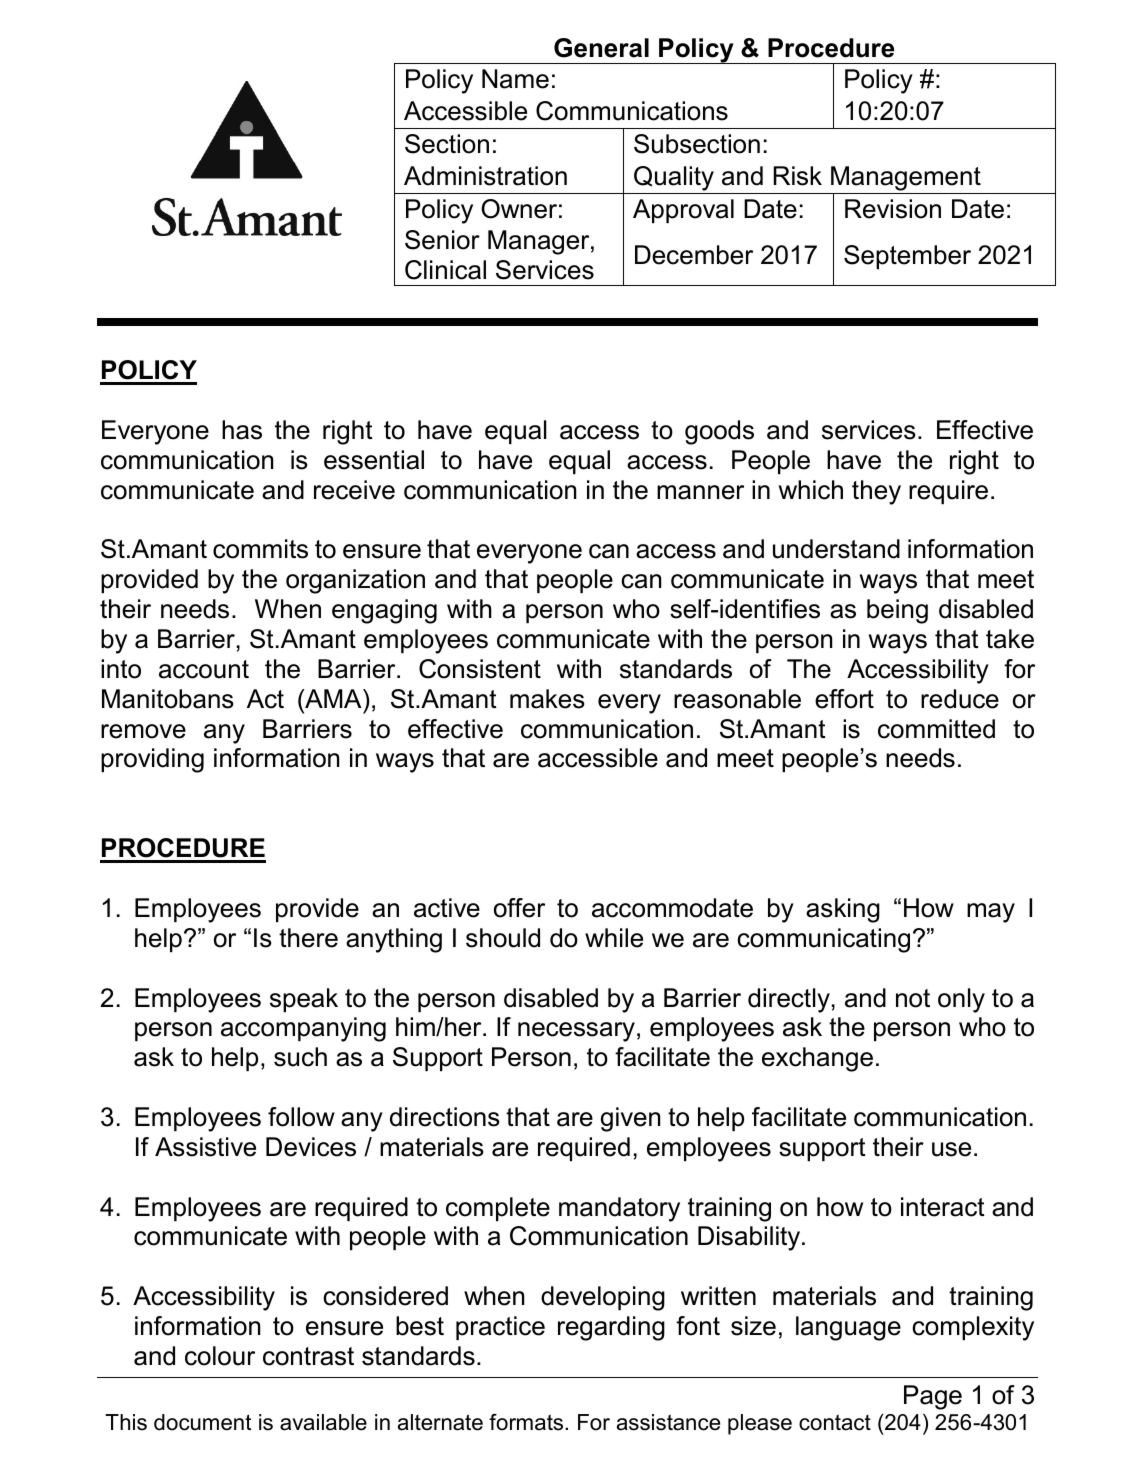  What do you see at coordinates (260, 549) in the screenshot?
I see `commits` at bounding box center [260, 549].
